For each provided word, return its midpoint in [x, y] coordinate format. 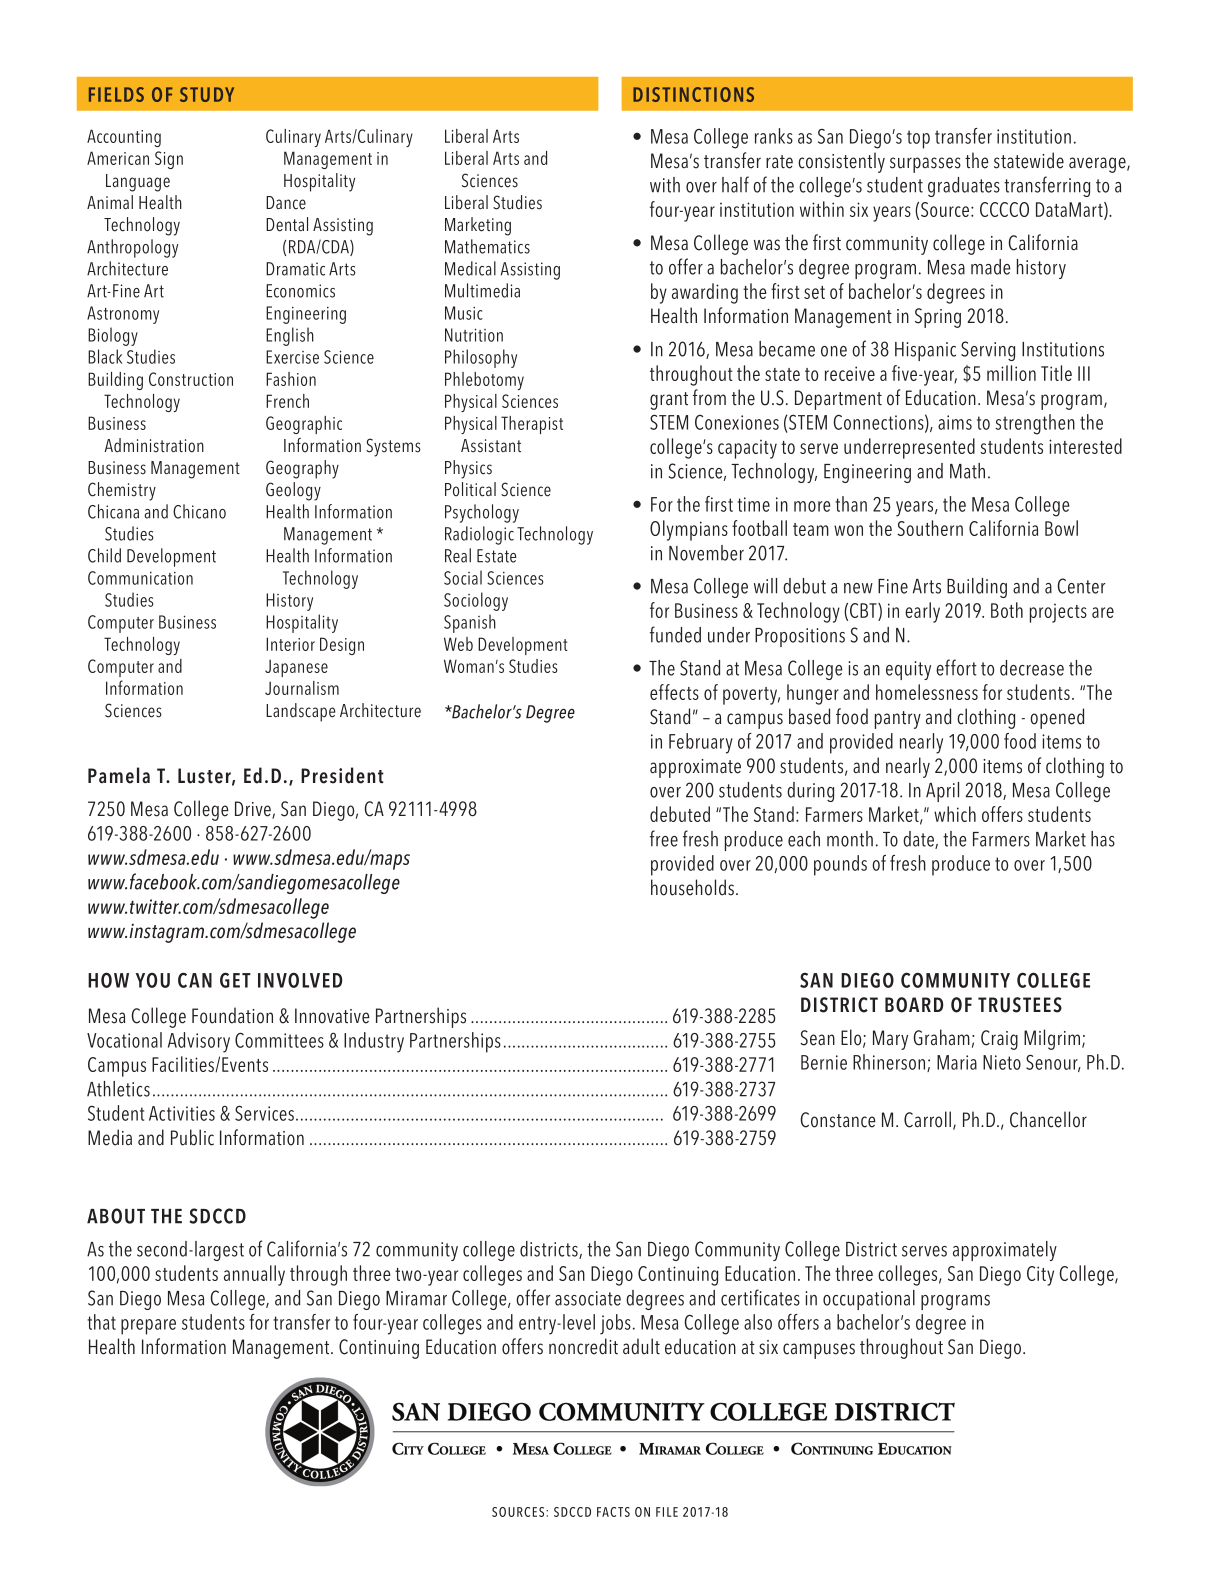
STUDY [207, 94]
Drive [254, 810]
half [735, 184]
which [955, 814]
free [664, 838]
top [918, 139]
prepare [148, 1327]
